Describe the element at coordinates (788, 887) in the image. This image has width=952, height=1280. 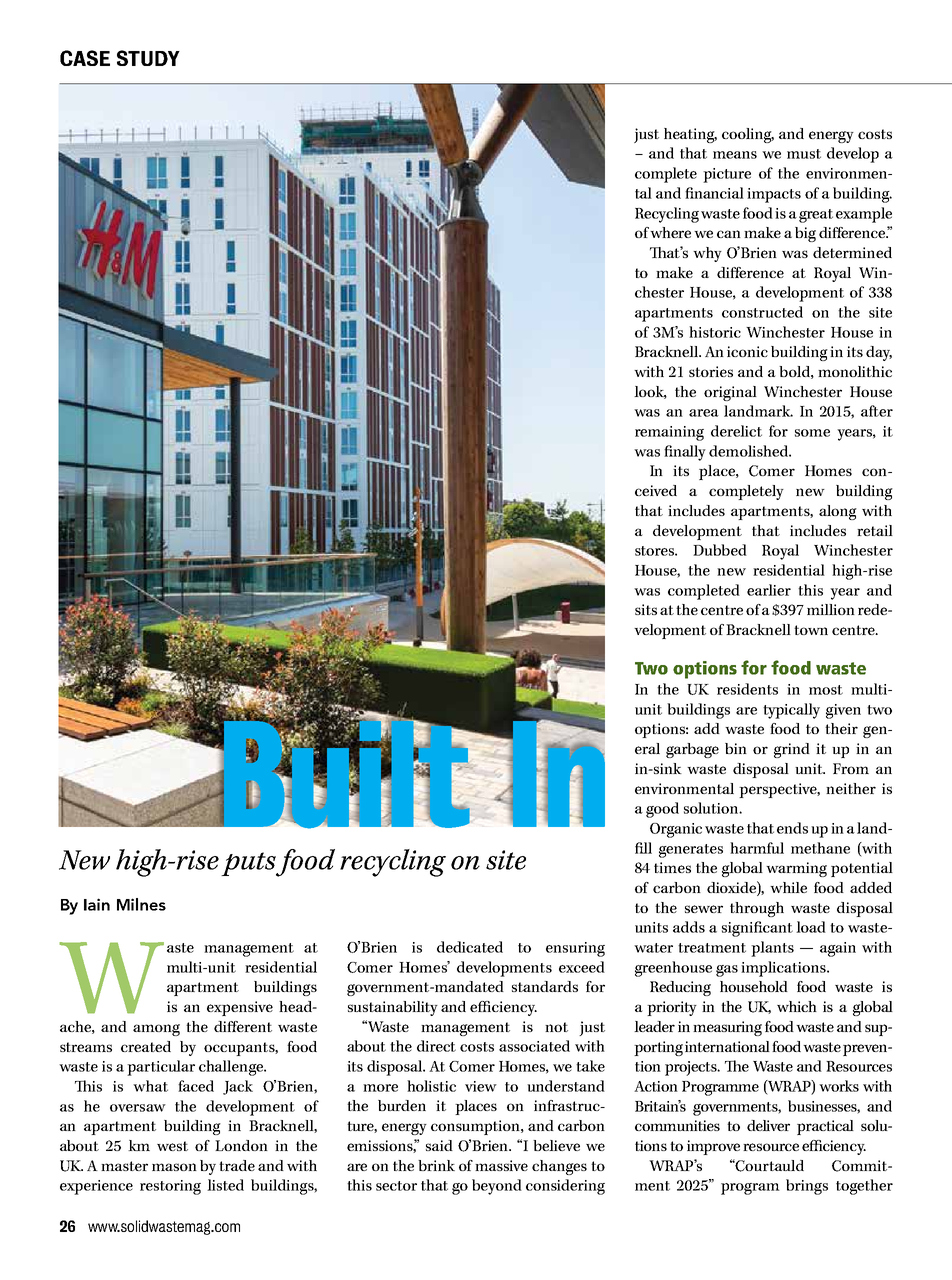
I see `while` at that location.
